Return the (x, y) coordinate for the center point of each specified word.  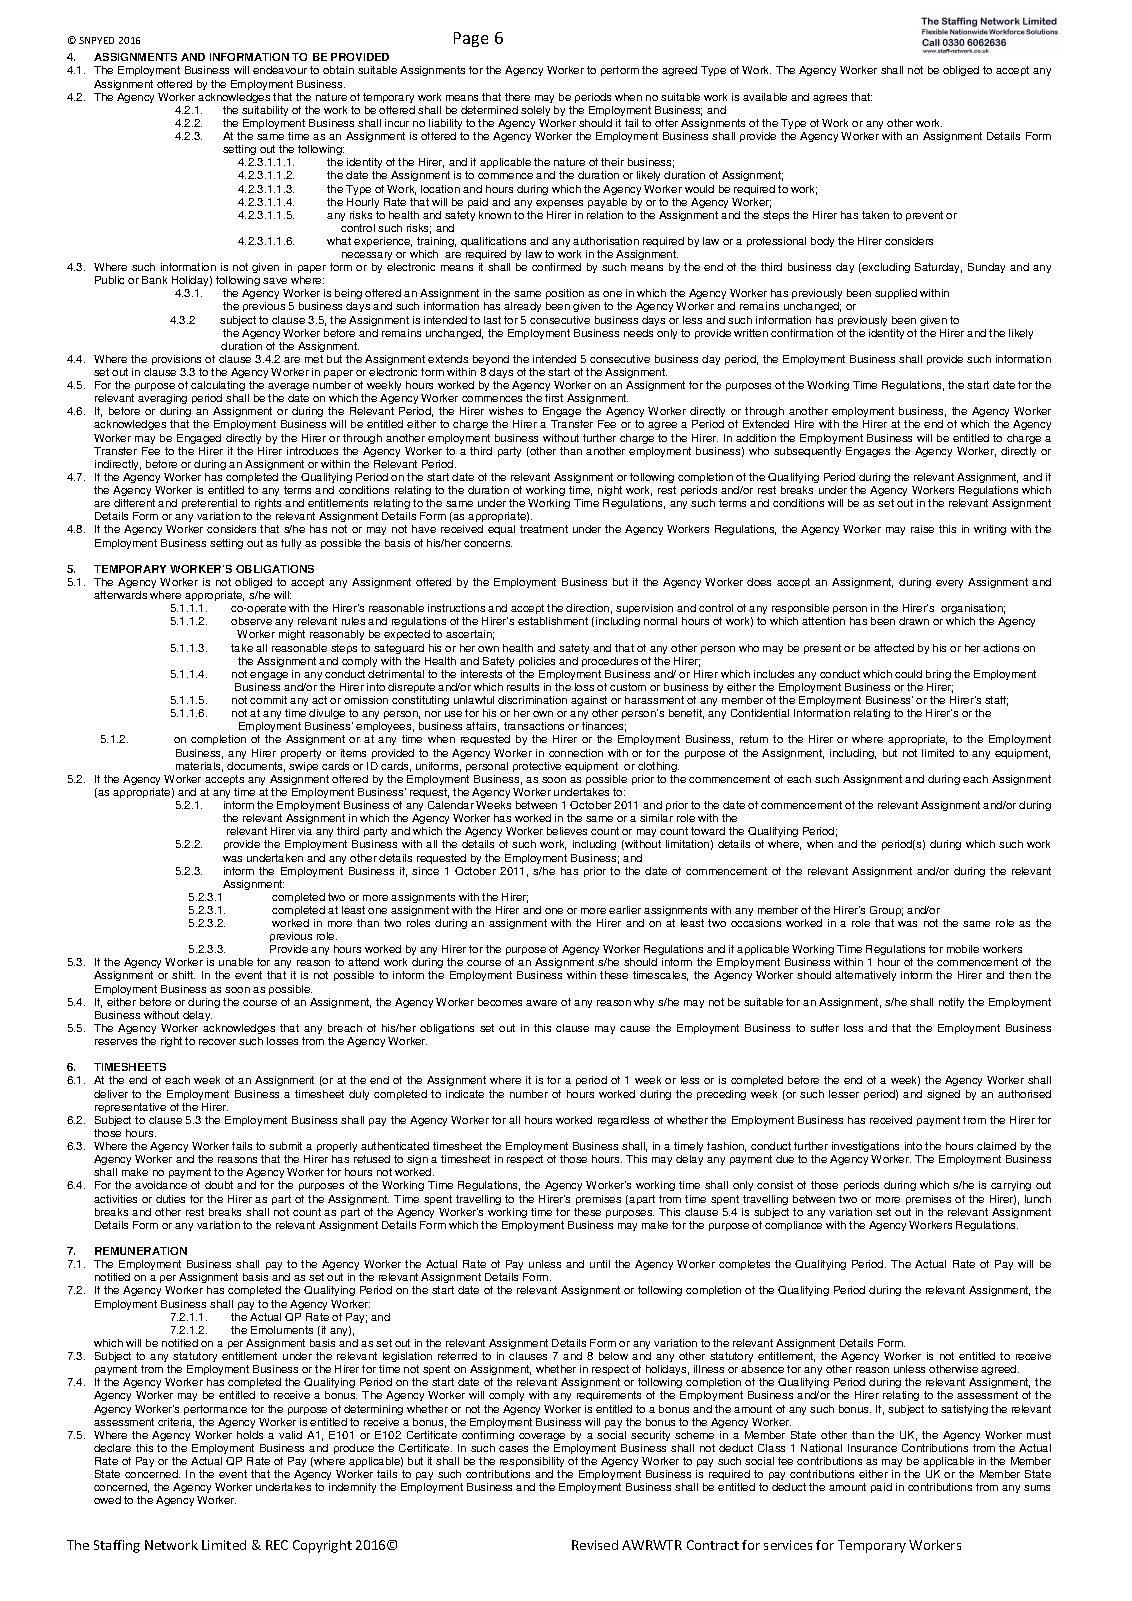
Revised (595, 1545)
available (765, 97)
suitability (265, 111)
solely (535, 111)
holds (250, 1435)
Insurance (872, 1448)
